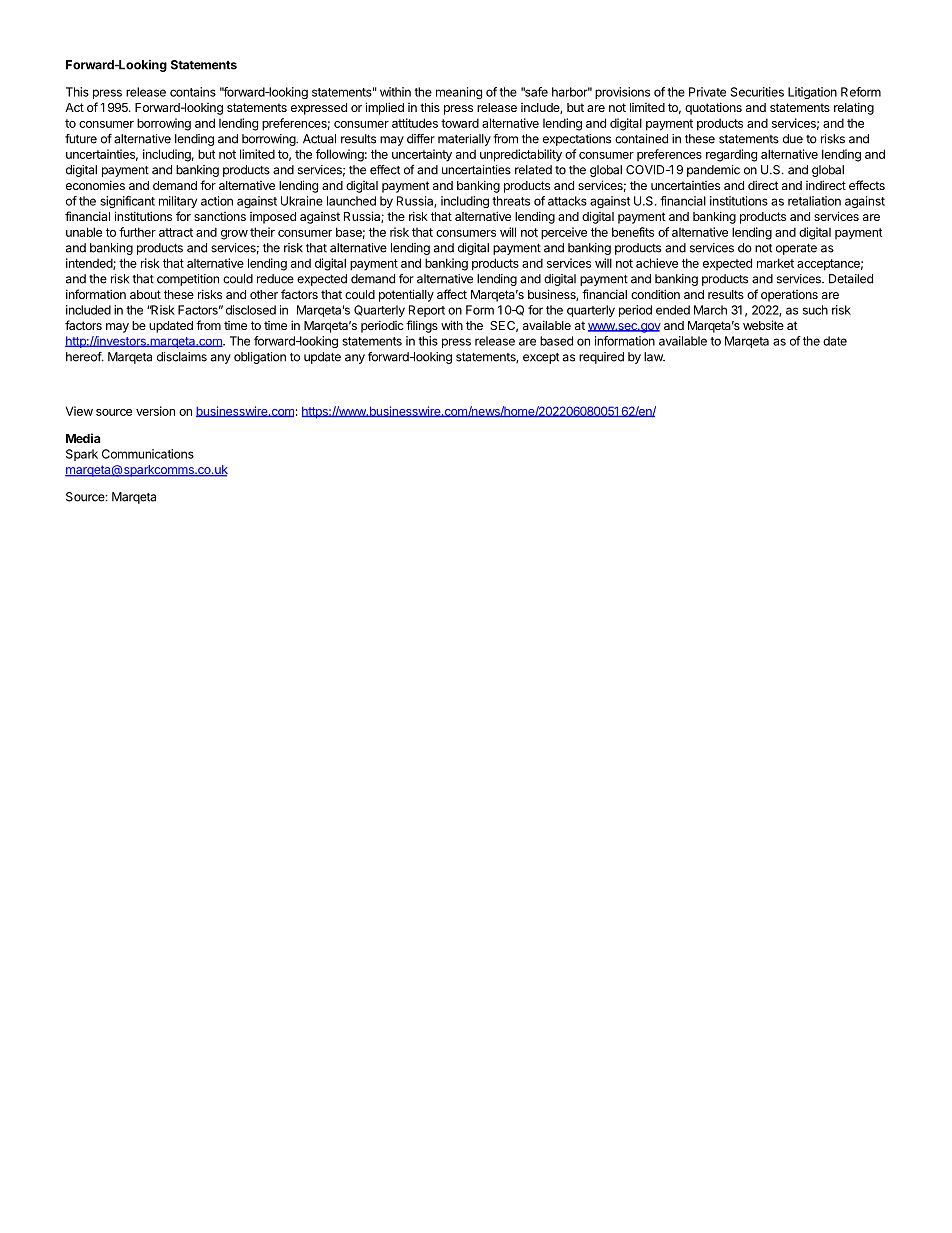 The height and width of the document is (1233, 952). Describe the element at coordinates (182, 357) in the document. I see `disclaims` at that location.
